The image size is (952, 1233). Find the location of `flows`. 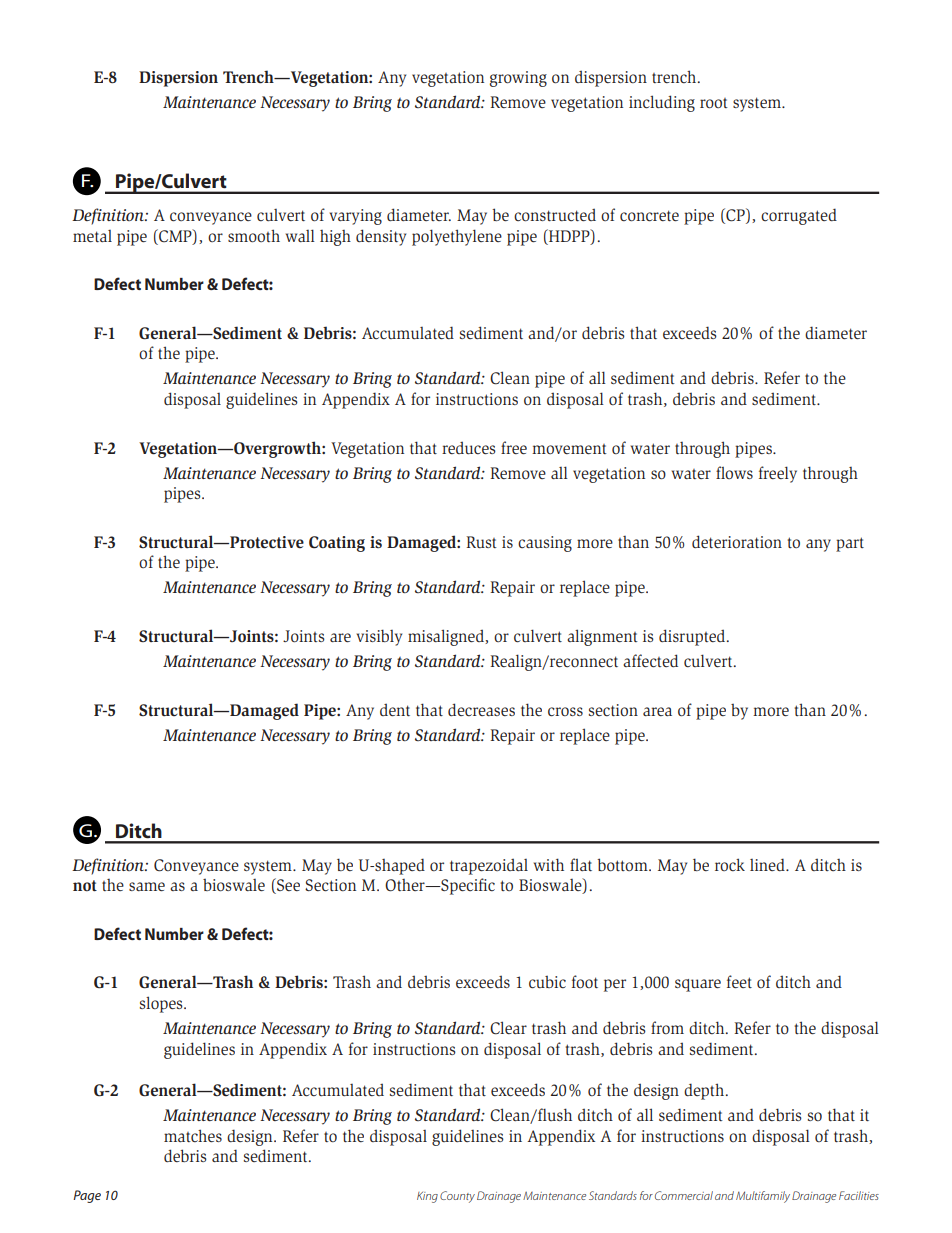

flows is located at coordinates (734, 472).
